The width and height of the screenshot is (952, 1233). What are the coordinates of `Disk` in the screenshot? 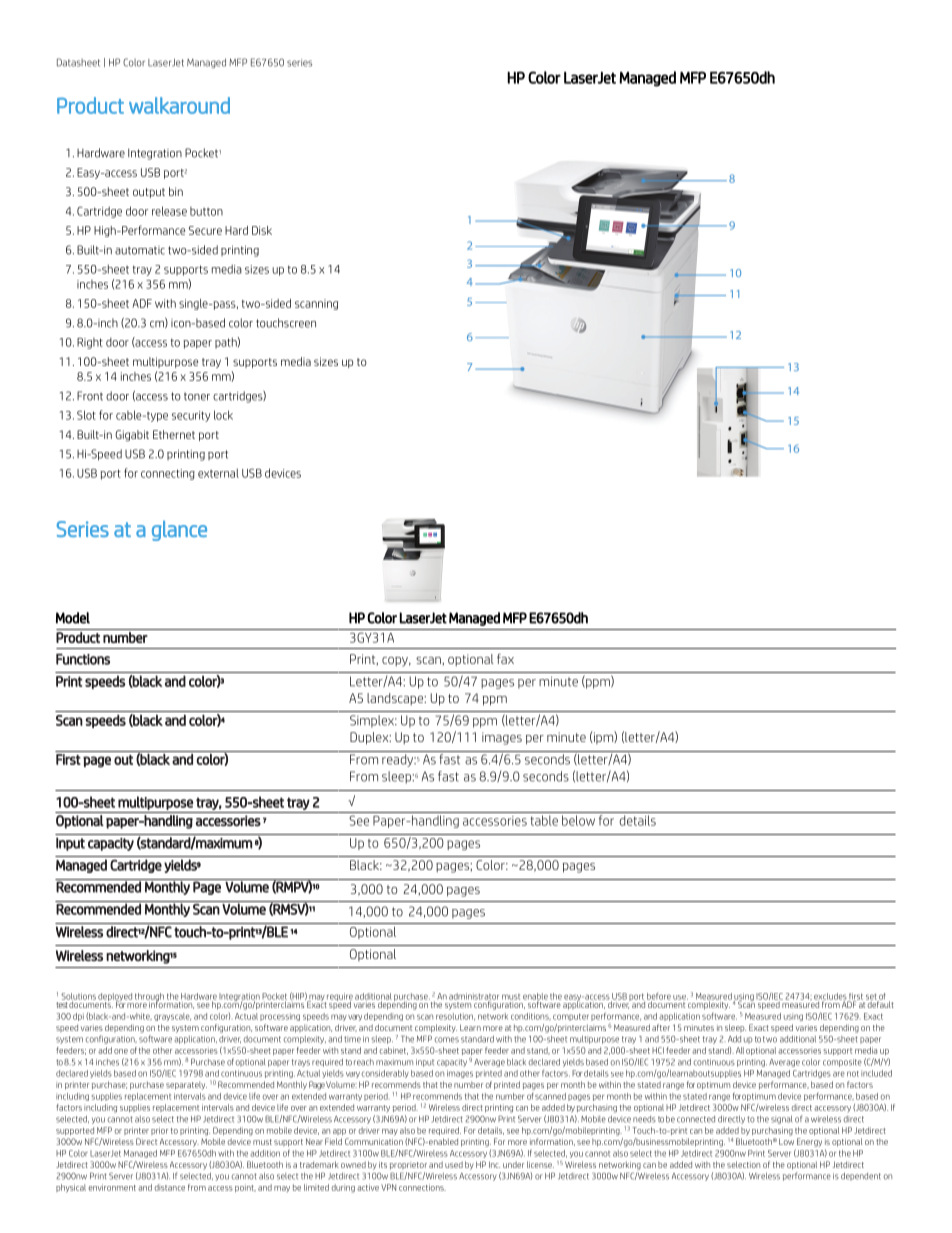 It's located at (262, 230).
